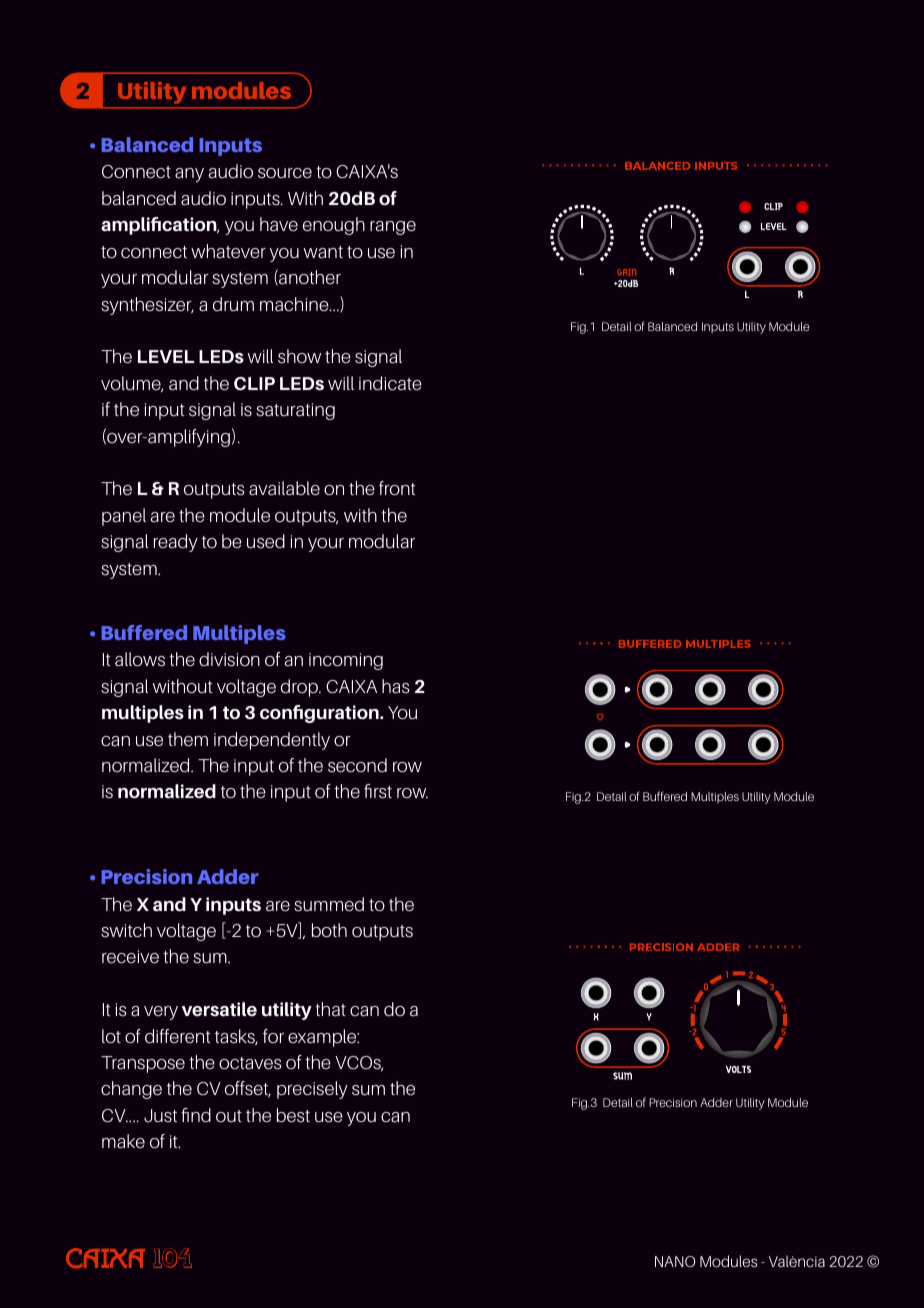 This screenshot has width=924, height=1308. What do you see at coordinates (123, 1141) in the screenshot?
I see `make` at bounding box center [123, 1141].
